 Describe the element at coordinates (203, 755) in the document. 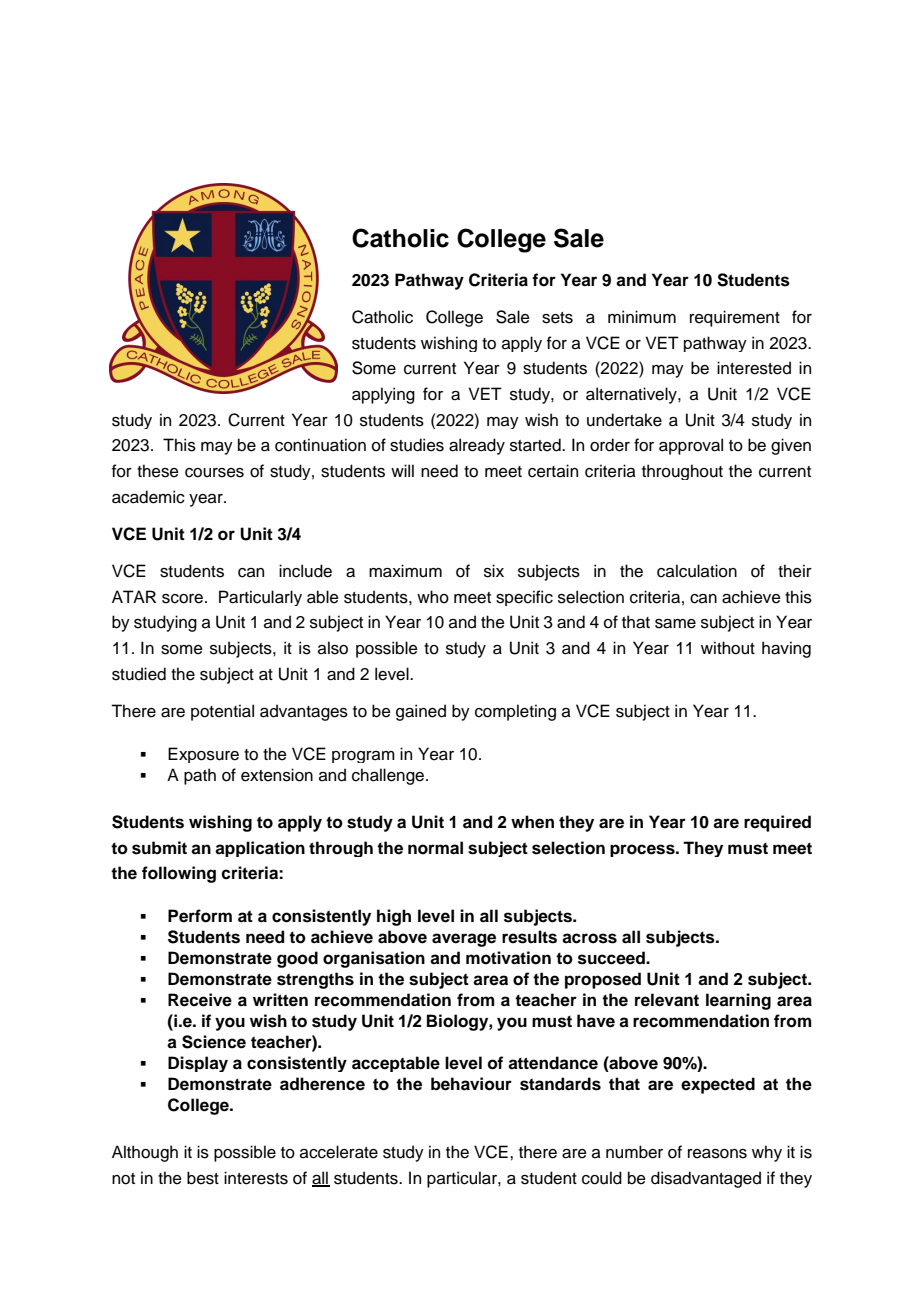

I see `Exposure` at that location.
